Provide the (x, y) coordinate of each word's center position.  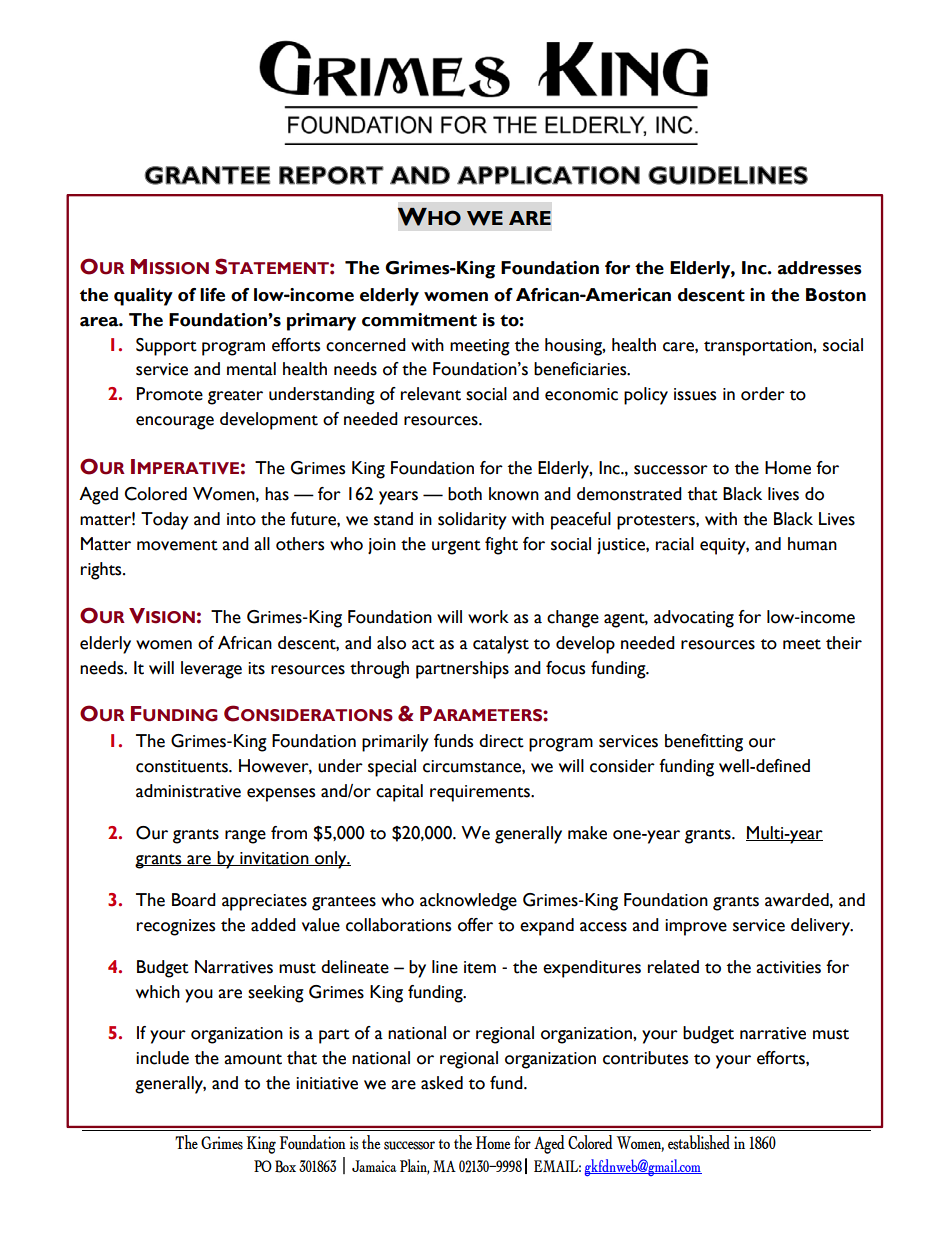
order (763, 394)
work (488, 617)
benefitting (704, 743)
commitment (419, 320)
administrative (188, 791)
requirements (481, 793)
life (212, 295)
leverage (211, 670)
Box (285, 1166)
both (465, 494)
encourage (175, 423)
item (480, 967)
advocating (694, 619)
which (158, 992)
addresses (820, 268)
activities (788, 967)
